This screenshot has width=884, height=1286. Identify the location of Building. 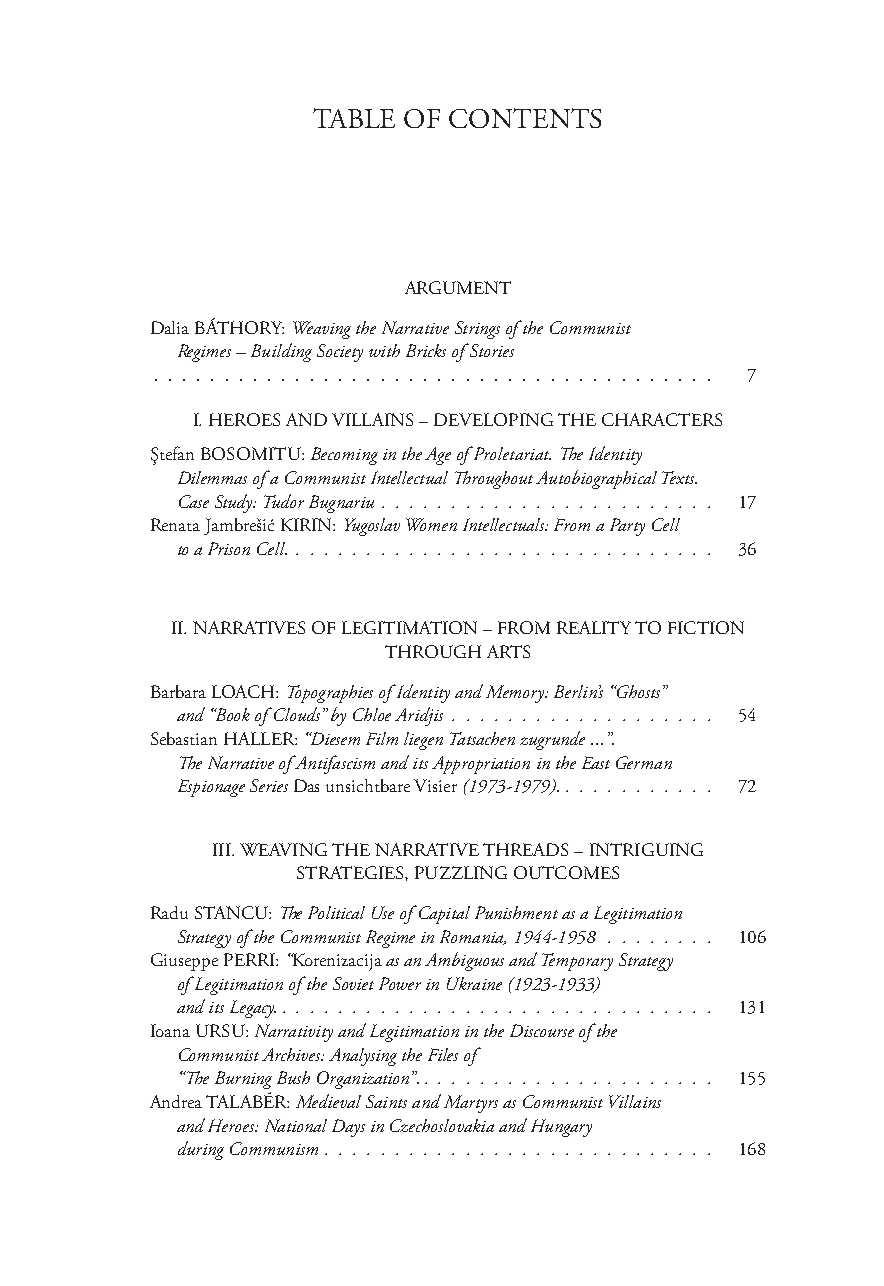
(281, 352).
